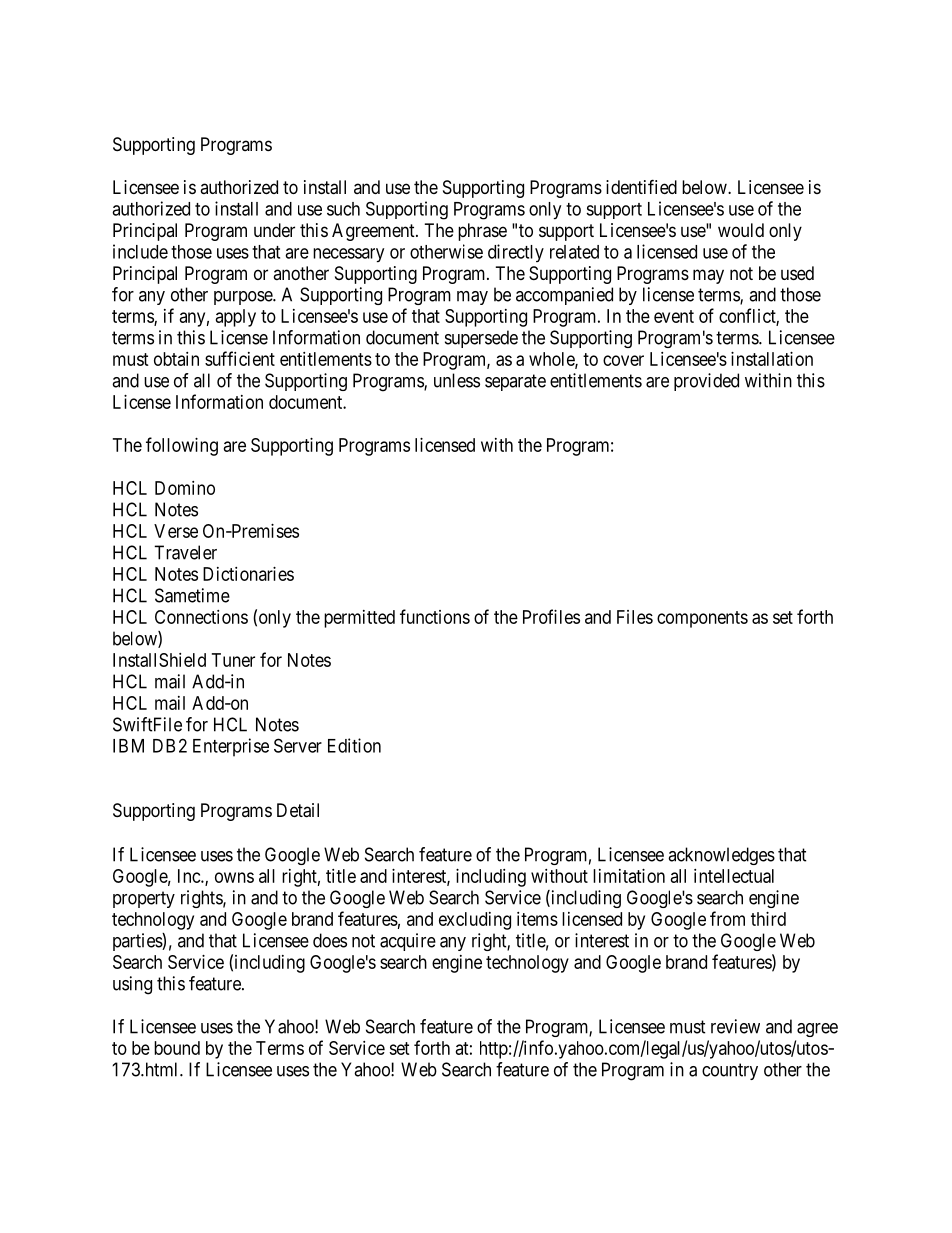 The height and width of the image is (1233, 952). I want to click on would, so click(741, 230).
